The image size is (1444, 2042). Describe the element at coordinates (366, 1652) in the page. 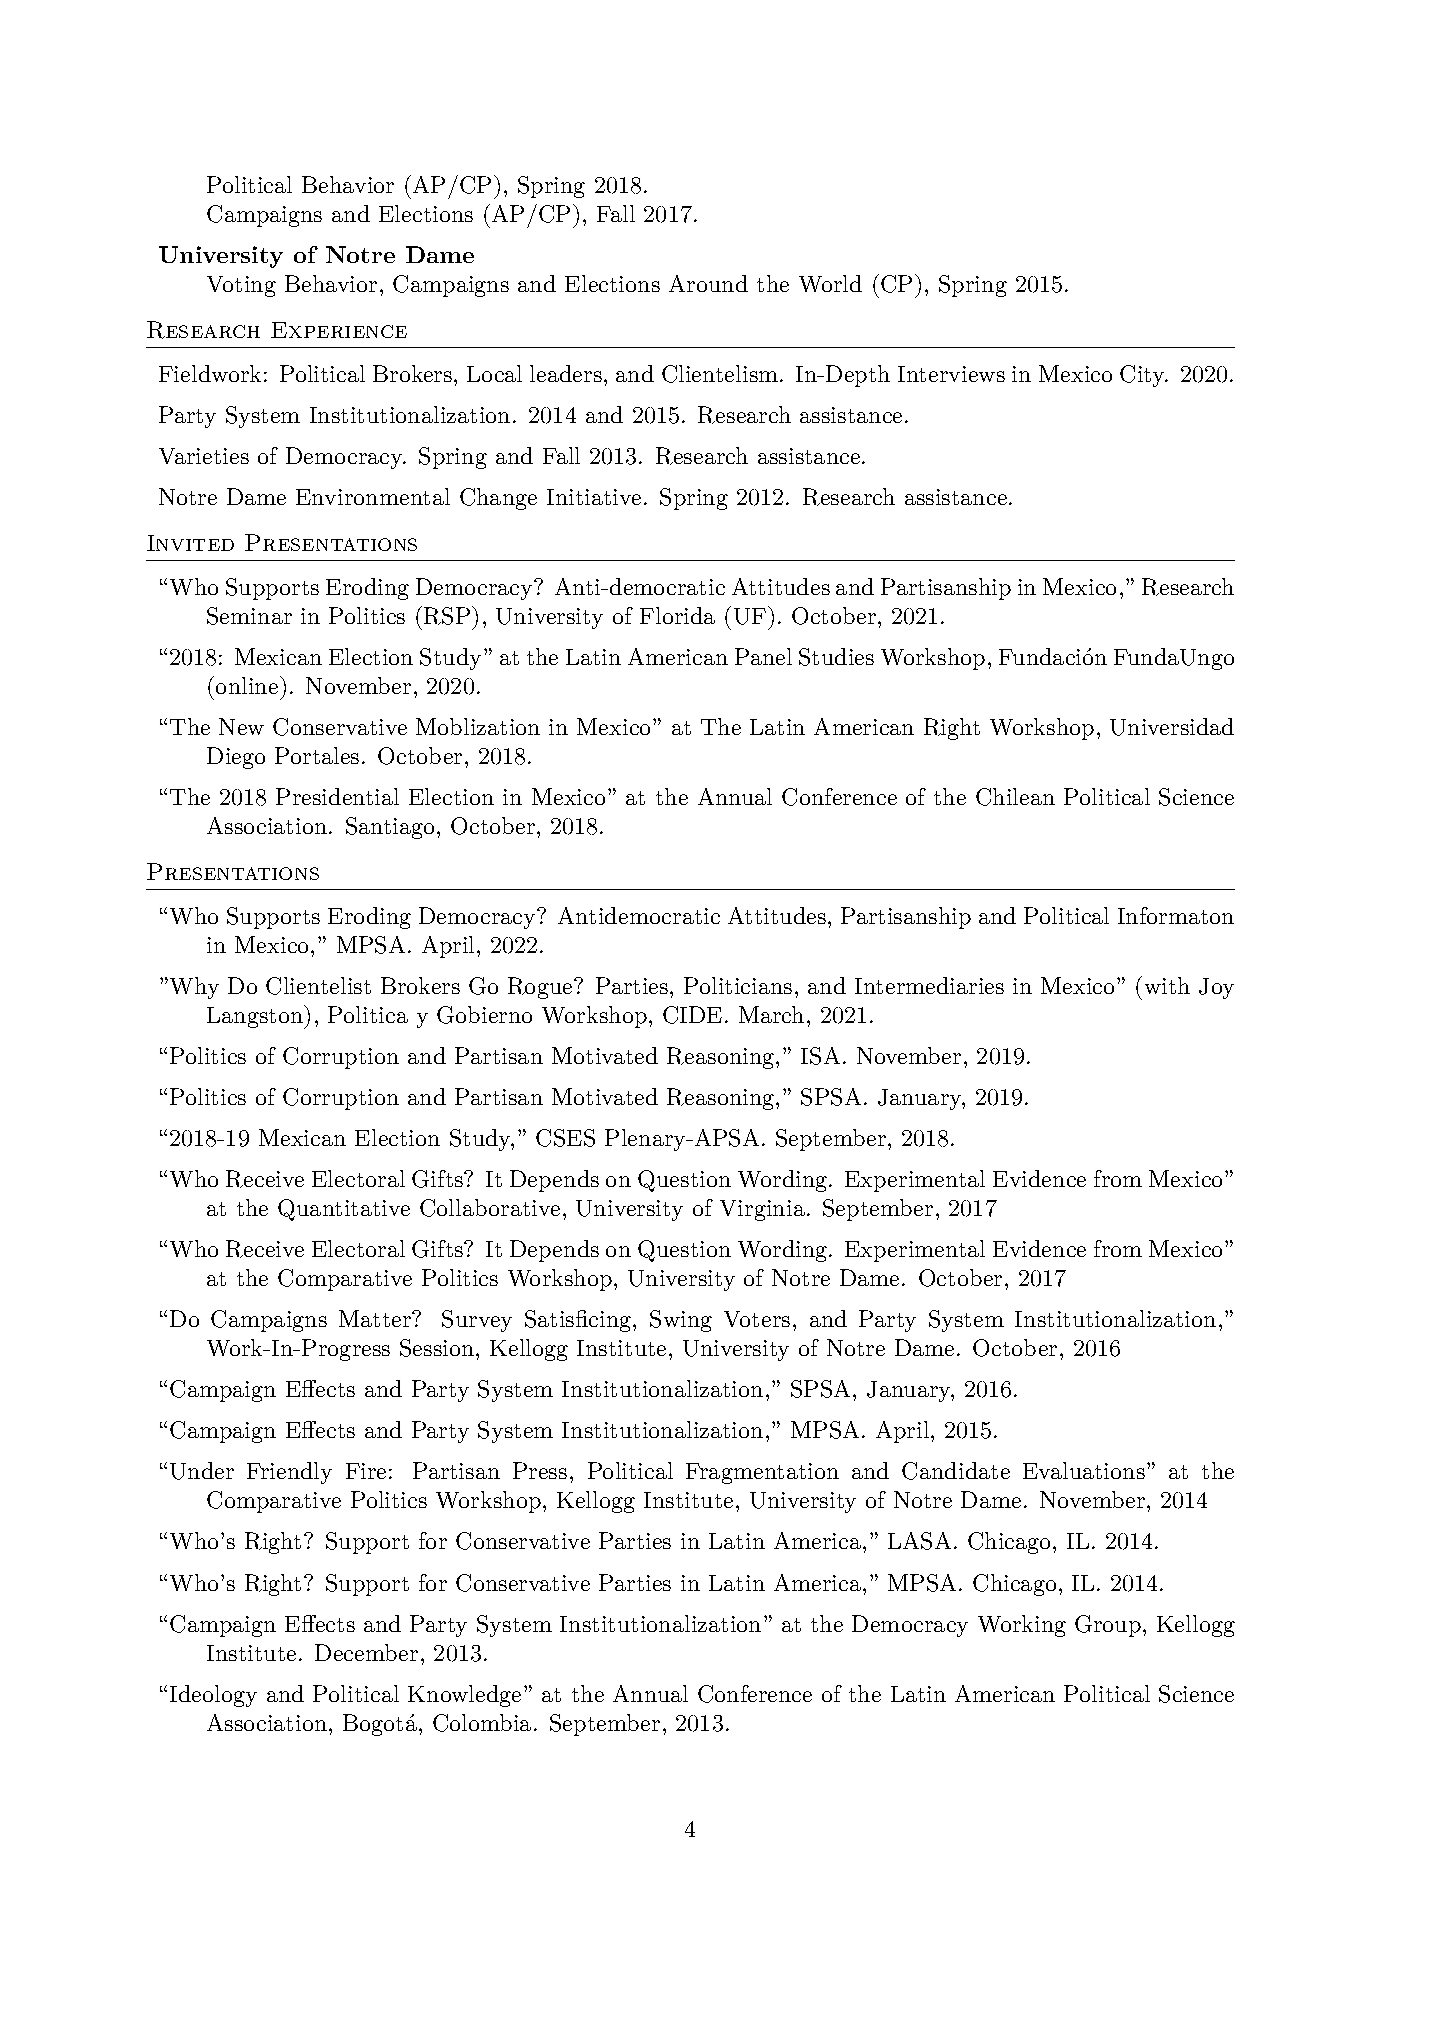

I see `December` at that location.
